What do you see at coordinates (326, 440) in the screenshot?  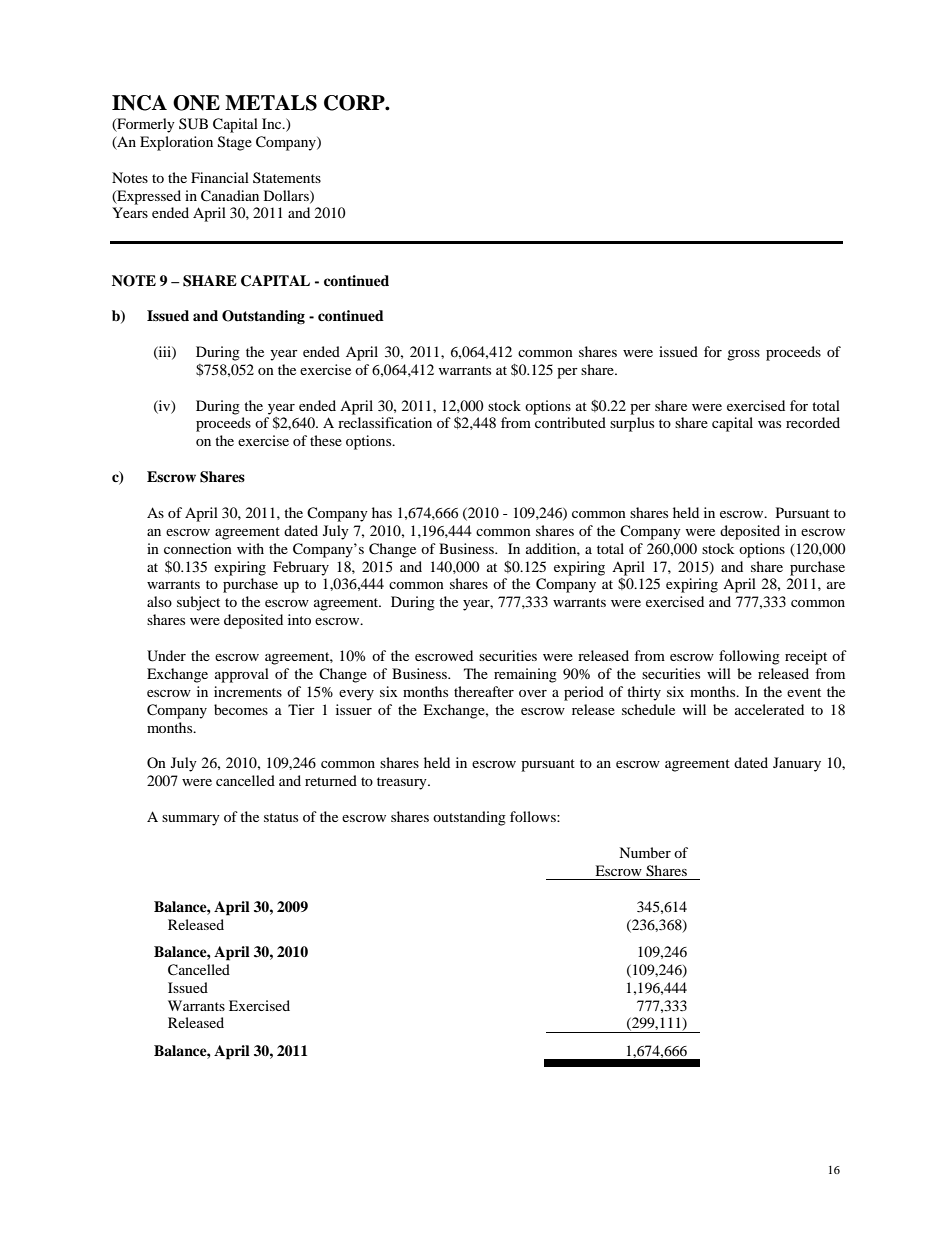 I see `these` at bounding box center [326, 440].
